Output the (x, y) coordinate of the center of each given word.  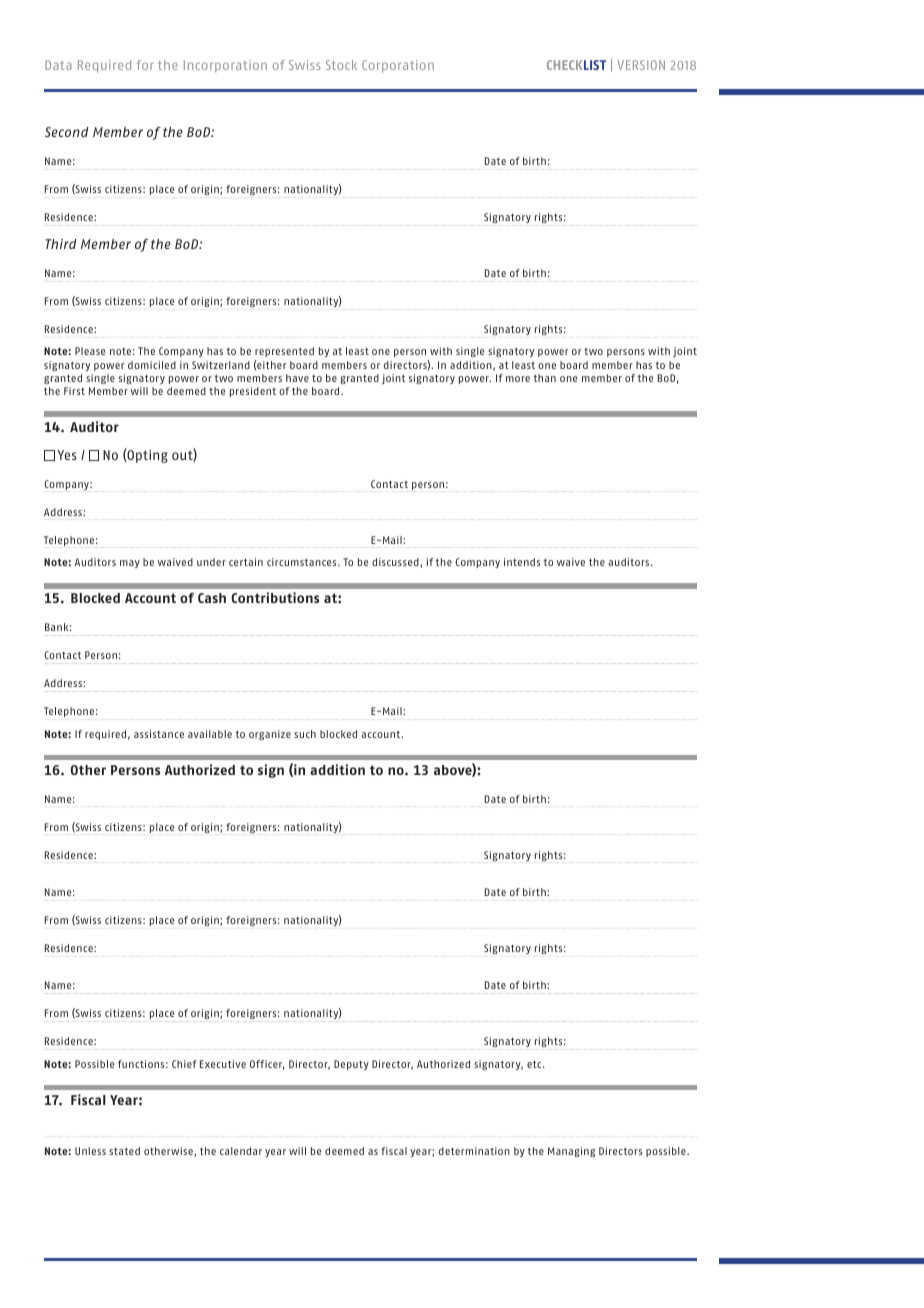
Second (67, 132)
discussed (396, 562)
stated (124, 1151)
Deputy (351, 1065)
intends (522, 562)
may (130, 564)
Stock (341, 65)
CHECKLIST (577, 65)
